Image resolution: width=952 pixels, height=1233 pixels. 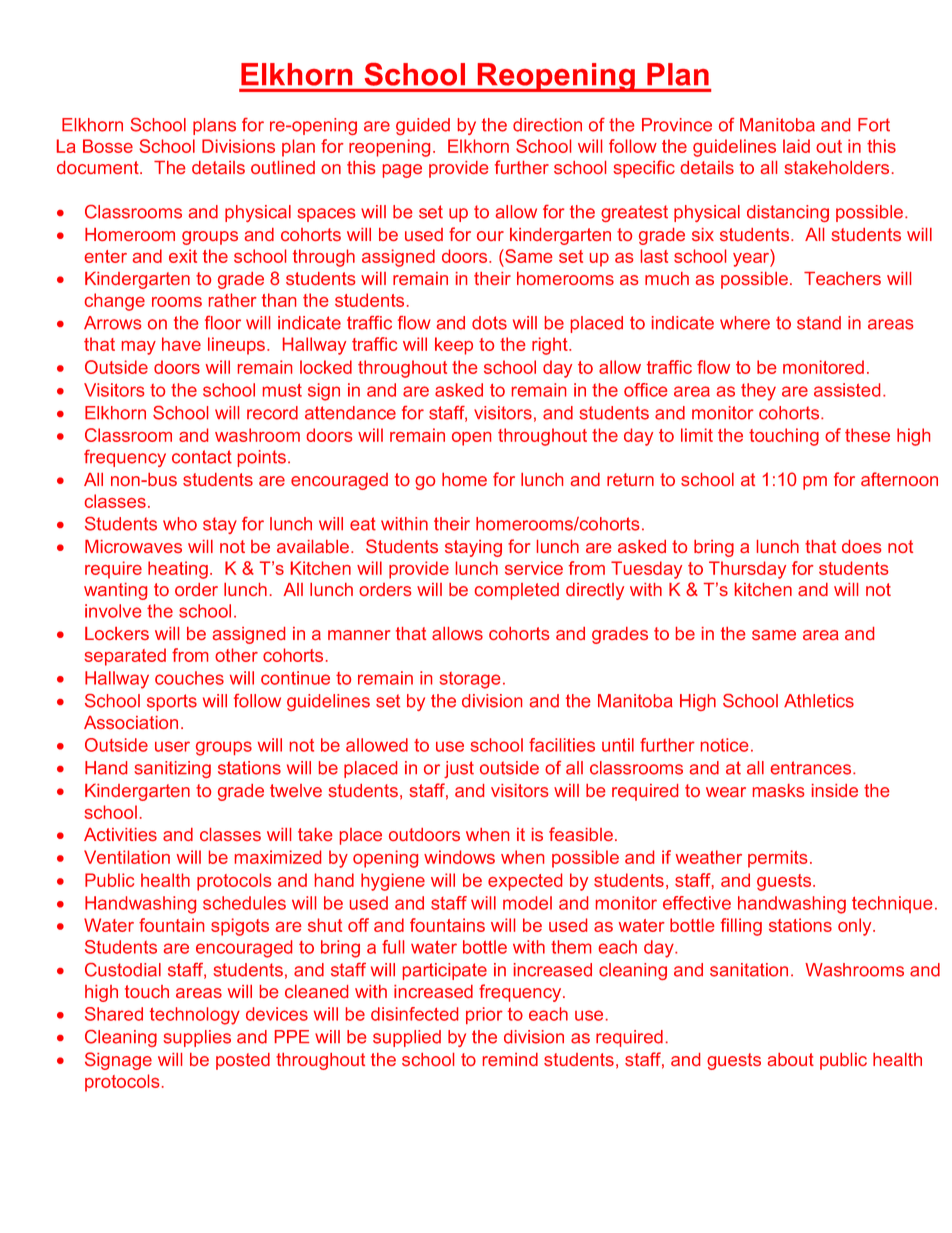 What do you see at coordinates (747, 570) in the screenshot?
I see `Thursday` at bounding box center [747, 570].
